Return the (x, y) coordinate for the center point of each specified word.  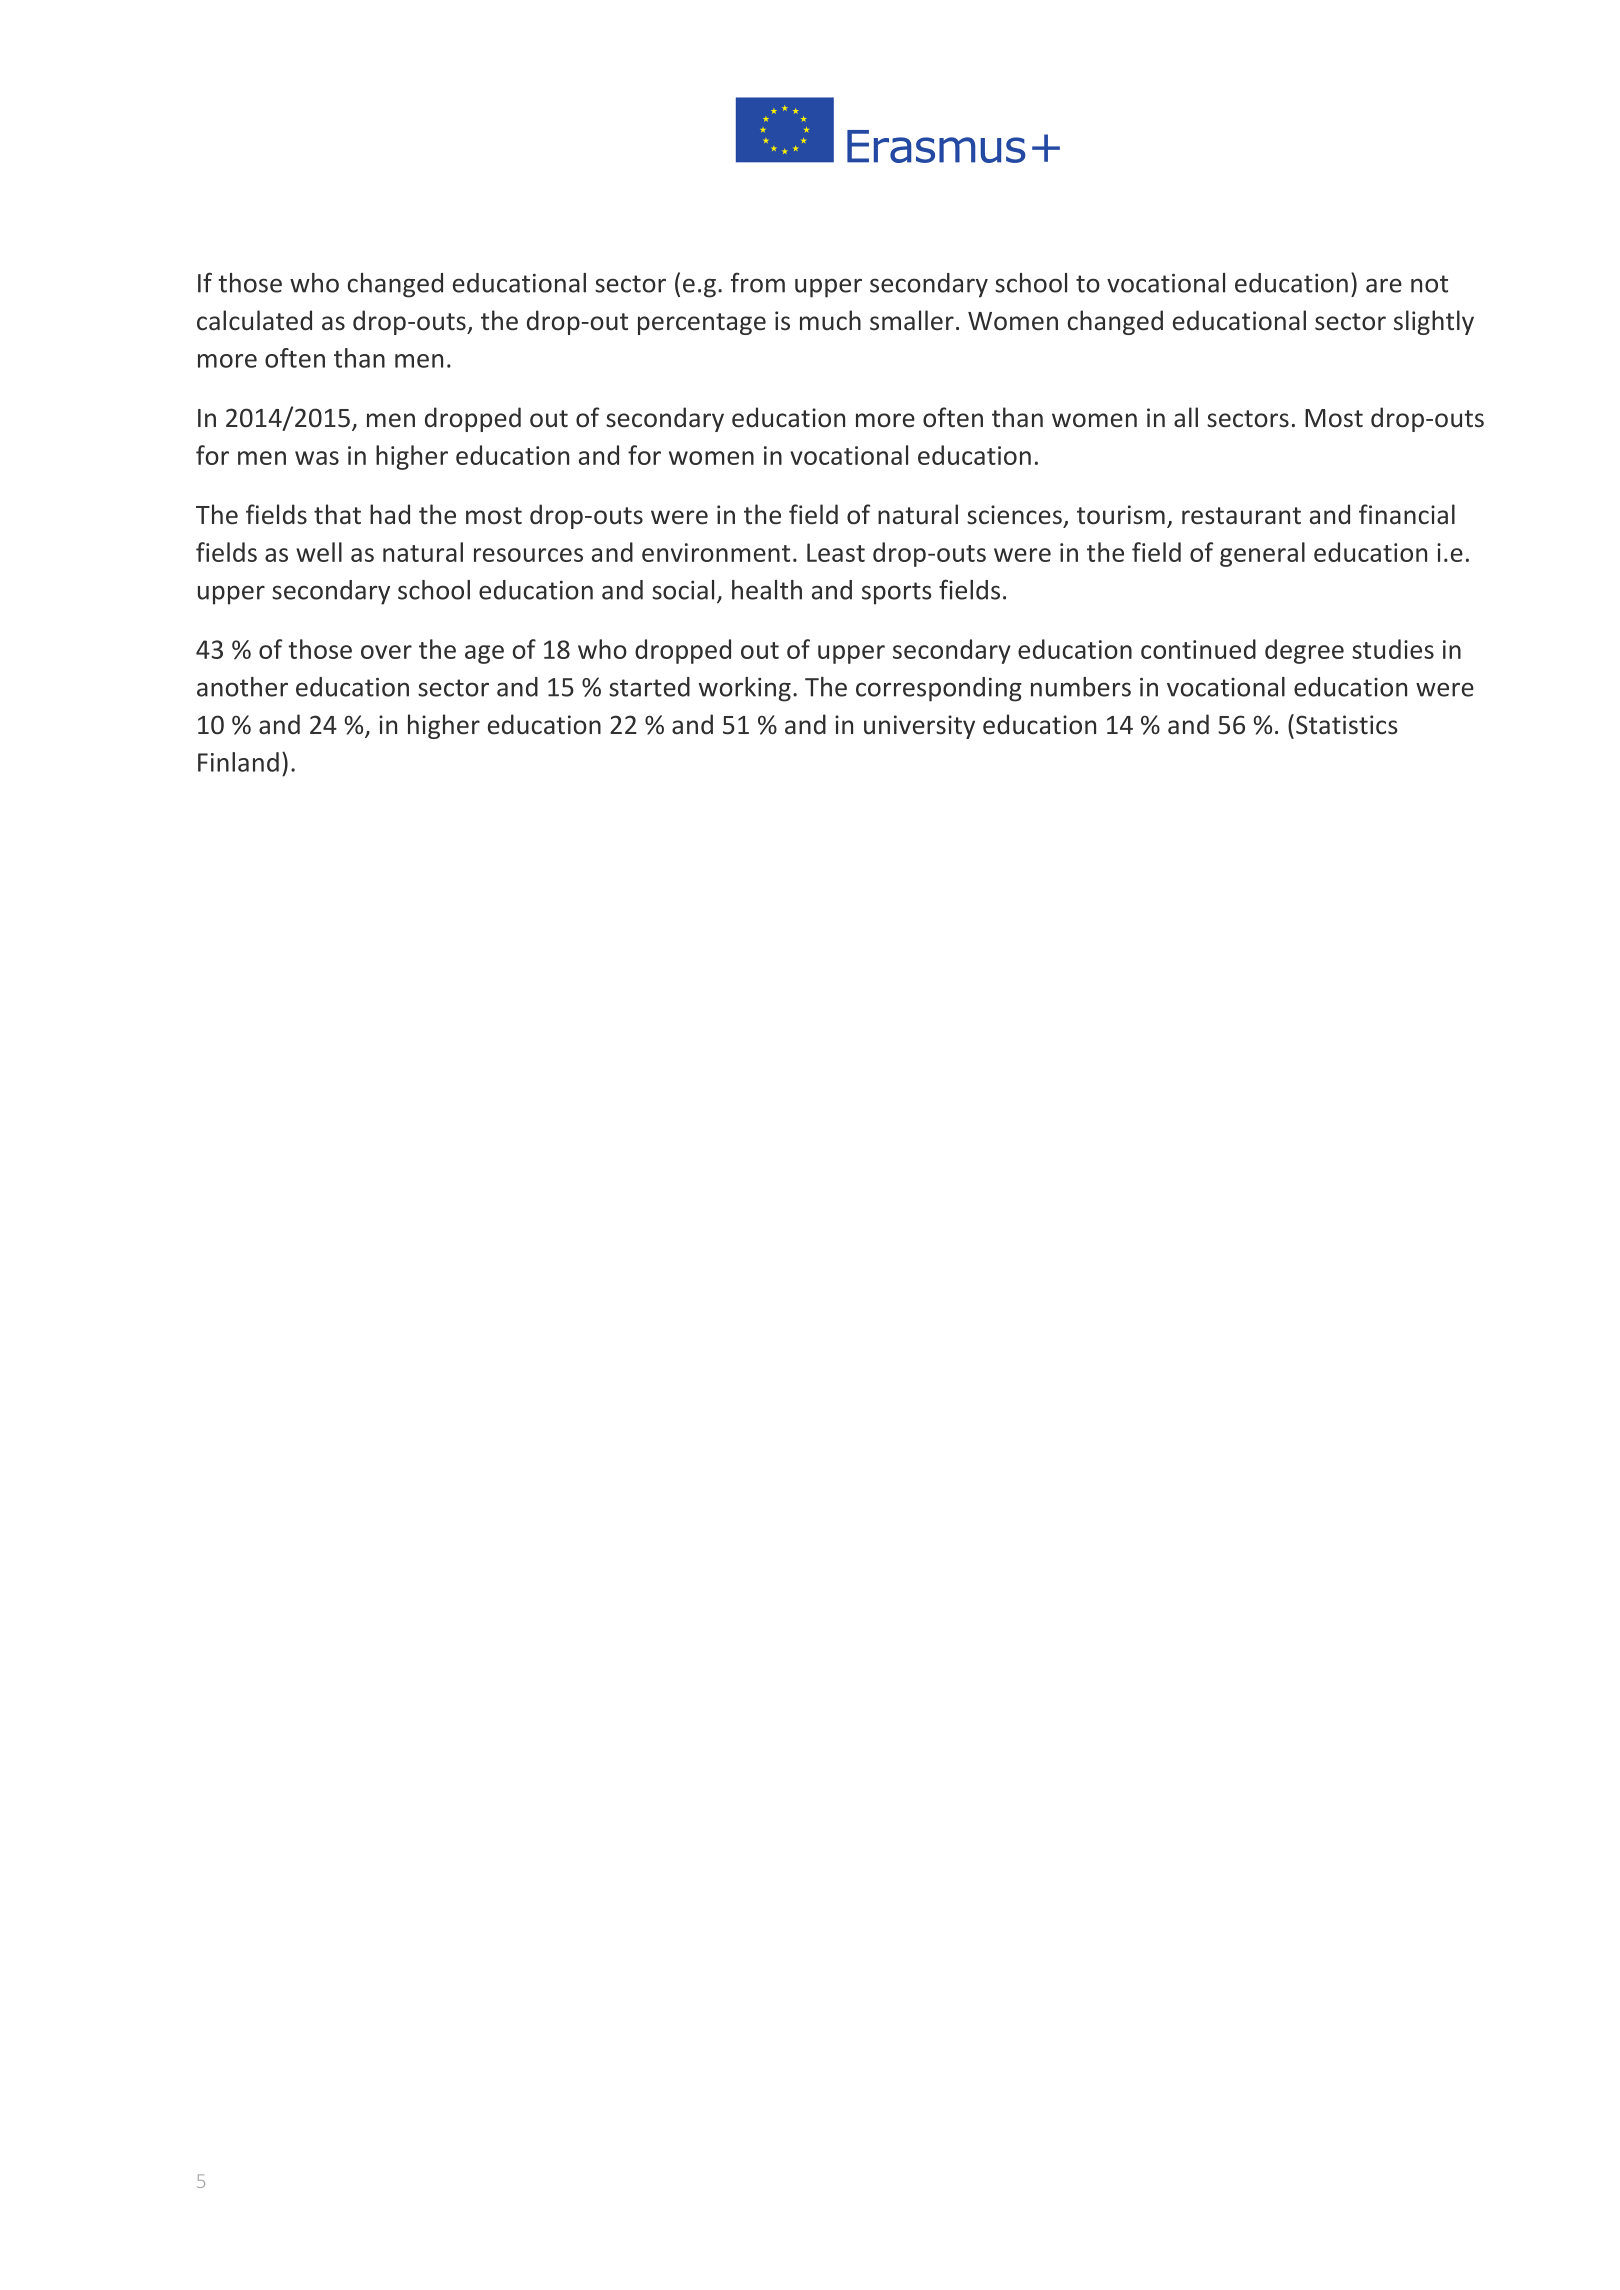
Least (836, 552)
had (390, 514)
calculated (254, 320)
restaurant (1241, 516)
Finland (238, 762)
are (1384, 285)
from (758, 282)
